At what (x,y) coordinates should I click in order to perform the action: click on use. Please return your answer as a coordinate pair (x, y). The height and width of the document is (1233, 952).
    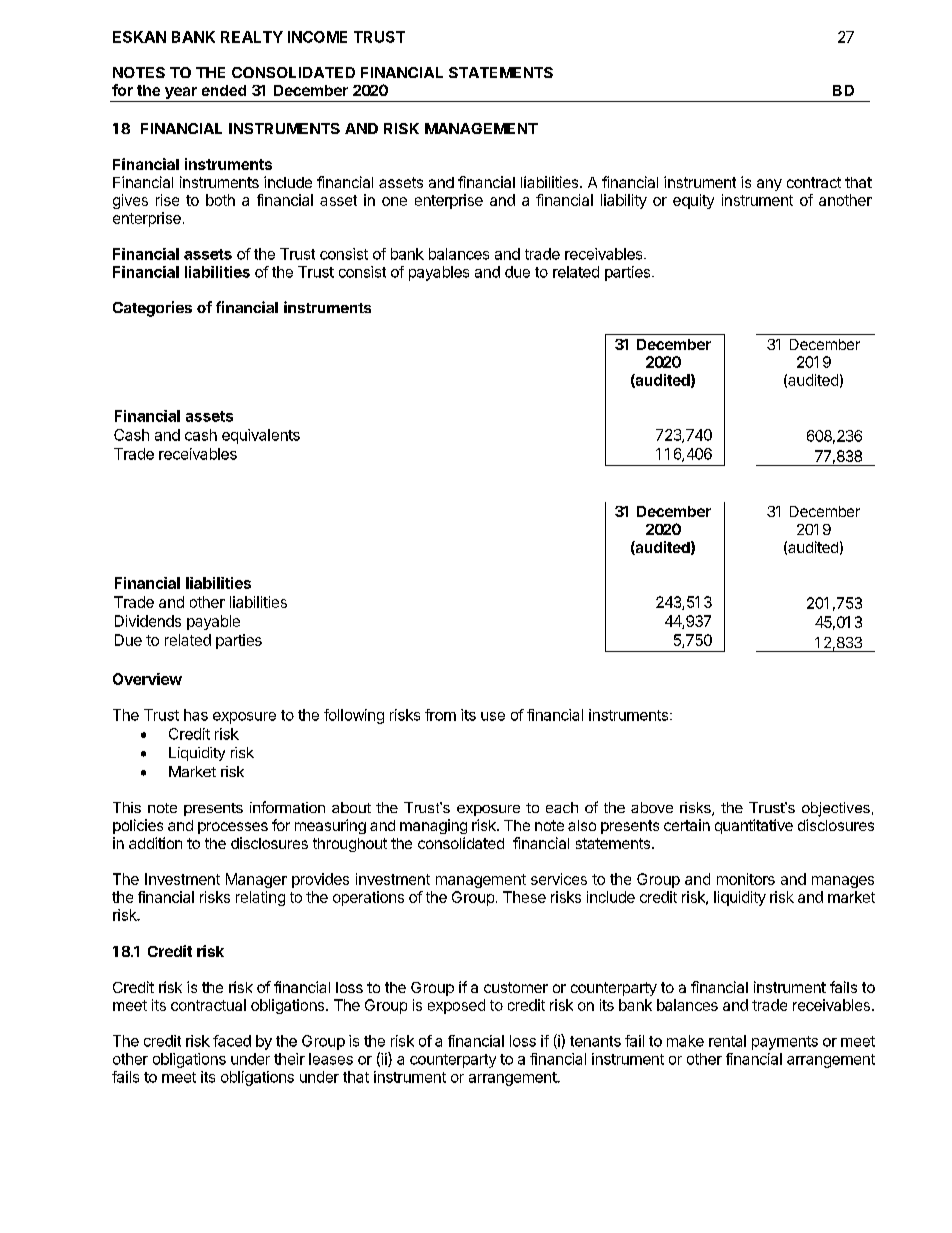
    Looking at the image, I should click on (493, 716).
